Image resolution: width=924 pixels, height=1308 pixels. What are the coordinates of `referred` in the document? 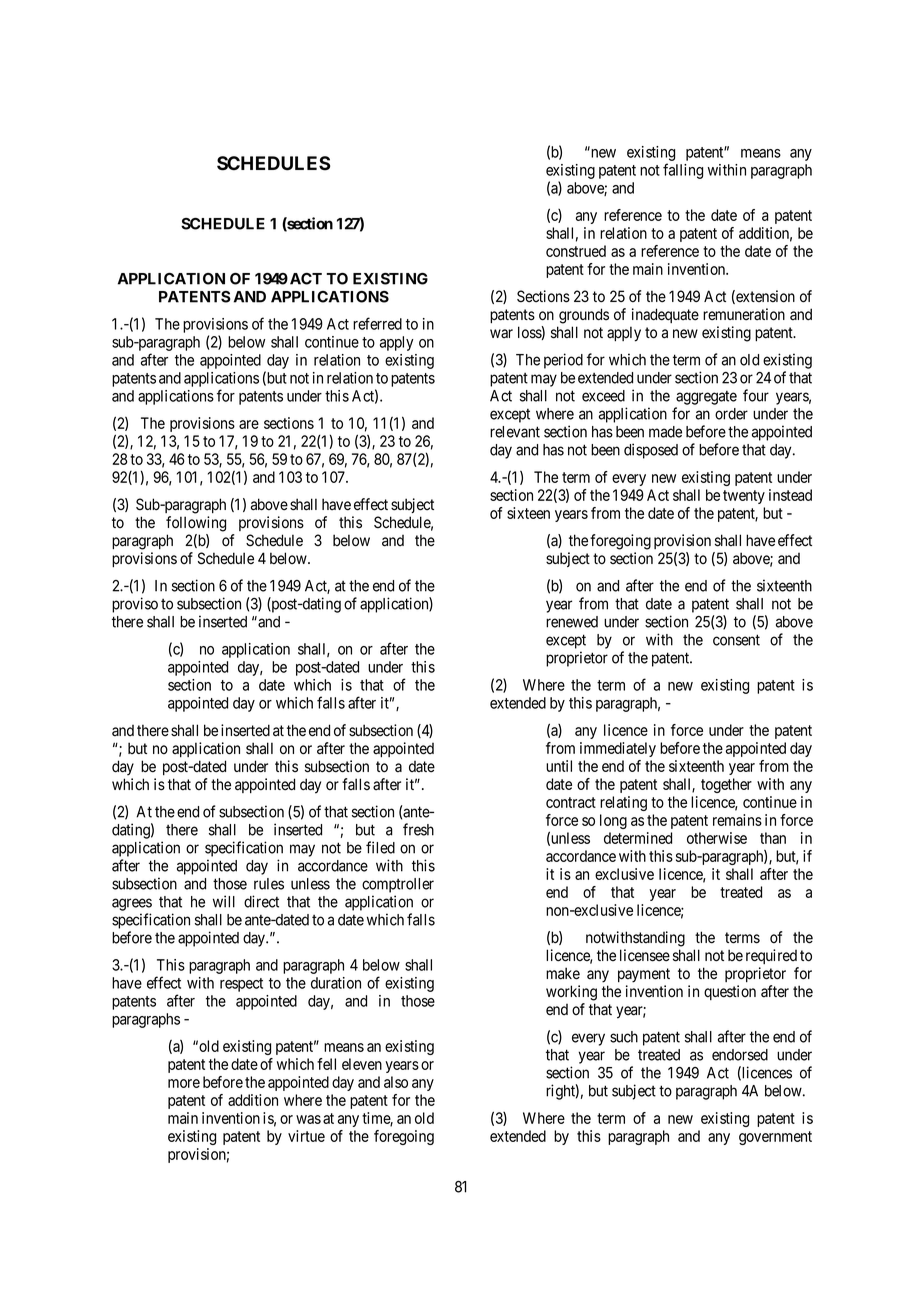 It's located at (377, 323).
